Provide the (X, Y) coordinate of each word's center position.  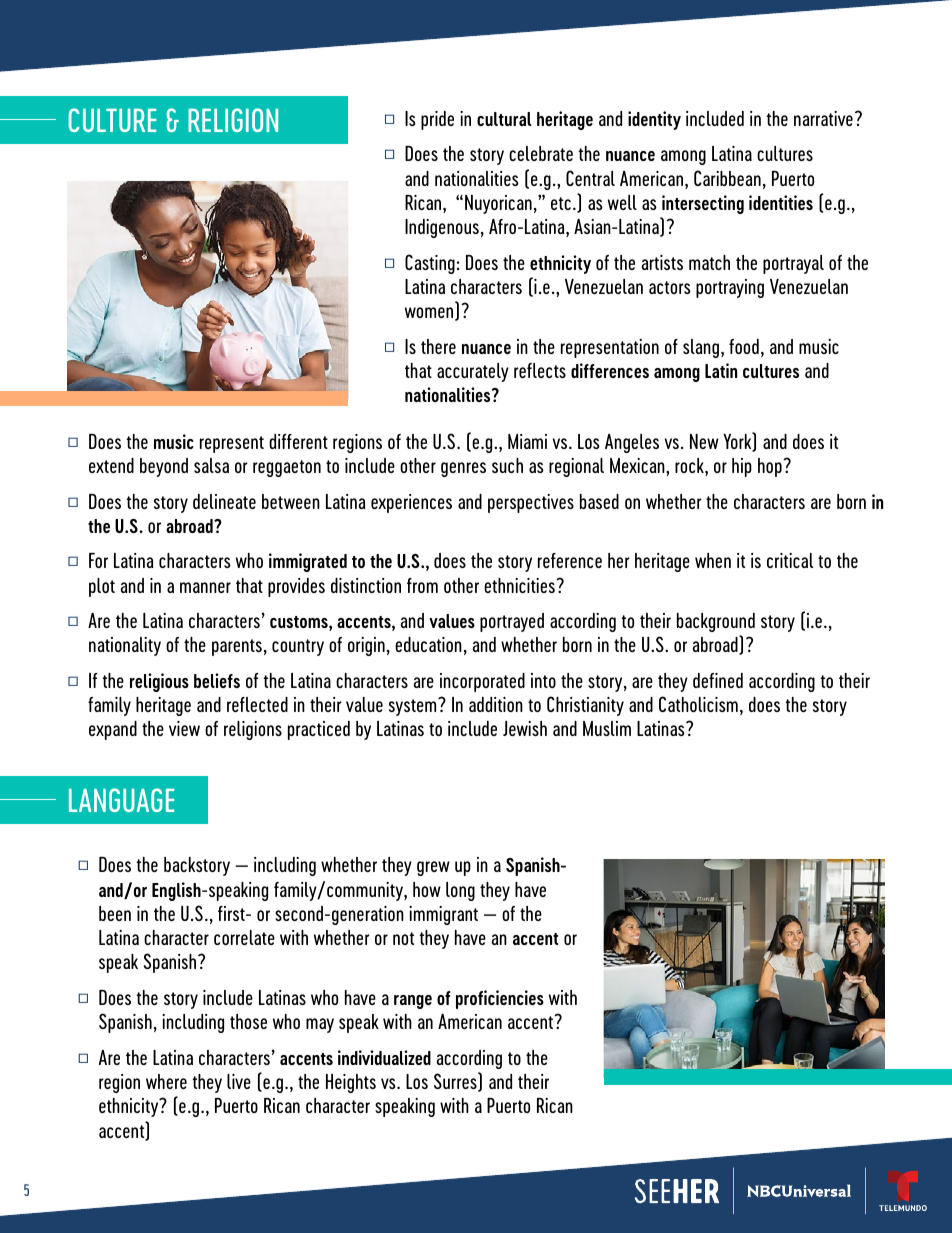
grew (433, 868)
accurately (473, 372)
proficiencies (500, 999)
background (716, 622)
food (744, 346)
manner (205, 587)
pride (437, 120)
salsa (211, 465)
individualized (384, 1057)
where (166, 1081)
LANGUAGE (122, 800)
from (422, 585)
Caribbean (727, 178)
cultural (504, 119)
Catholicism (698, 704)
